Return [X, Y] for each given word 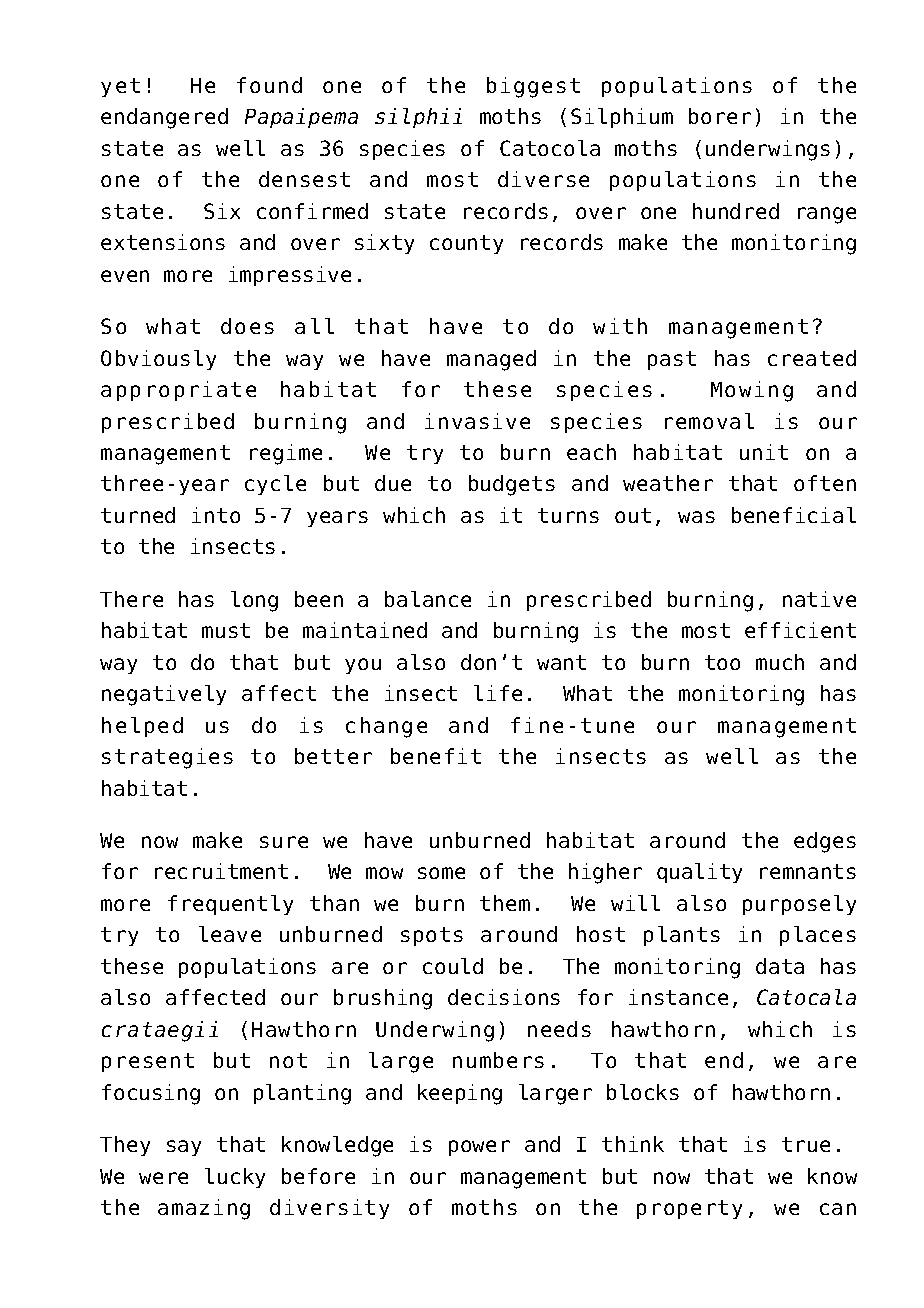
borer [720, 116]
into [216, 515]
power [479, 1148]
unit [764, 452]
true [806, 1144]
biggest [533, 87]
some [441, 873]
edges [825, 842]
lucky [235, 1178]
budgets [512, 485]
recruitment [221, 871]
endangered [164, 118]
